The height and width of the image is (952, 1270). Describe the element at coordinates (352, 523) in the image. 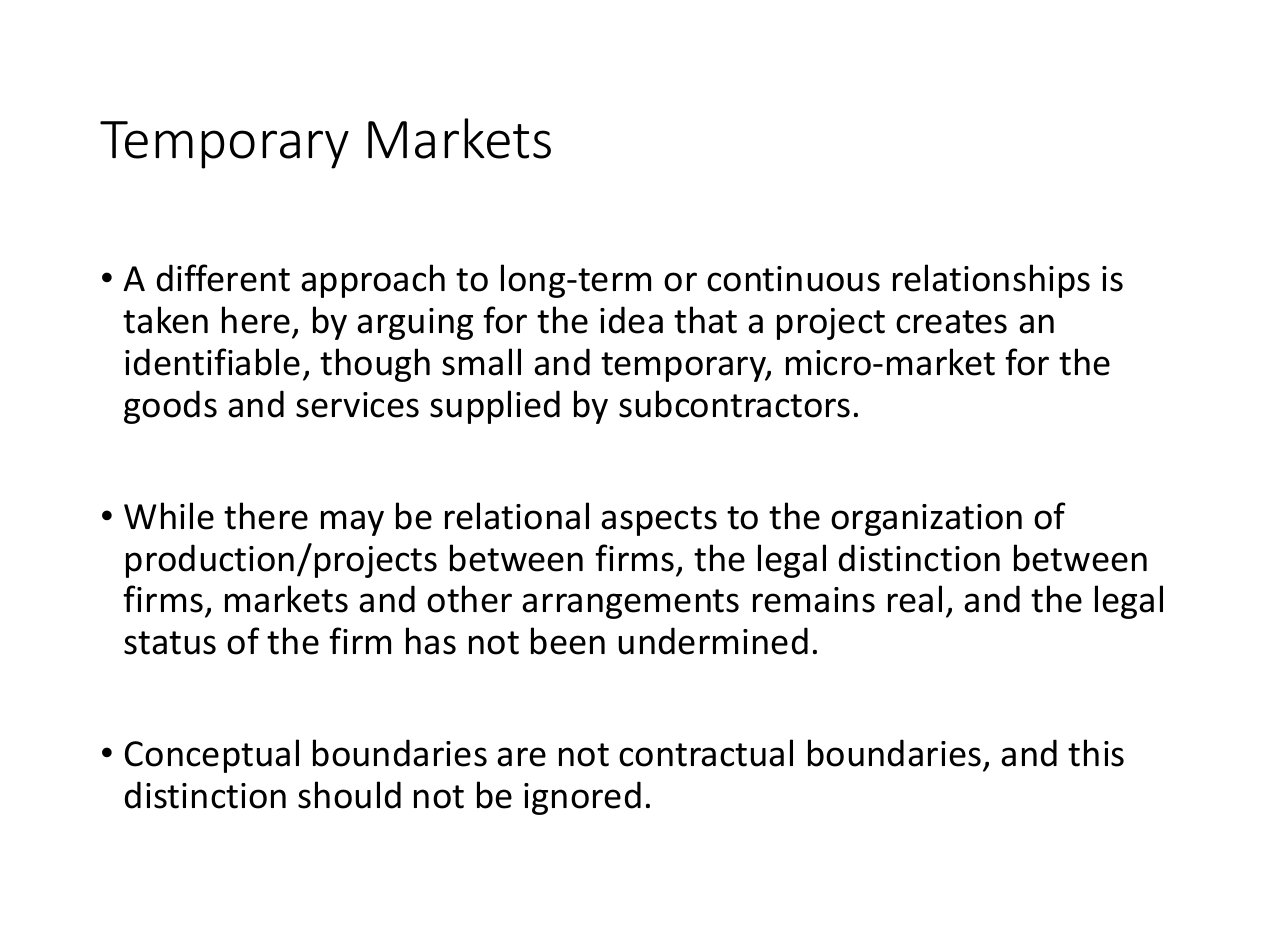

I see `may` at that location.
